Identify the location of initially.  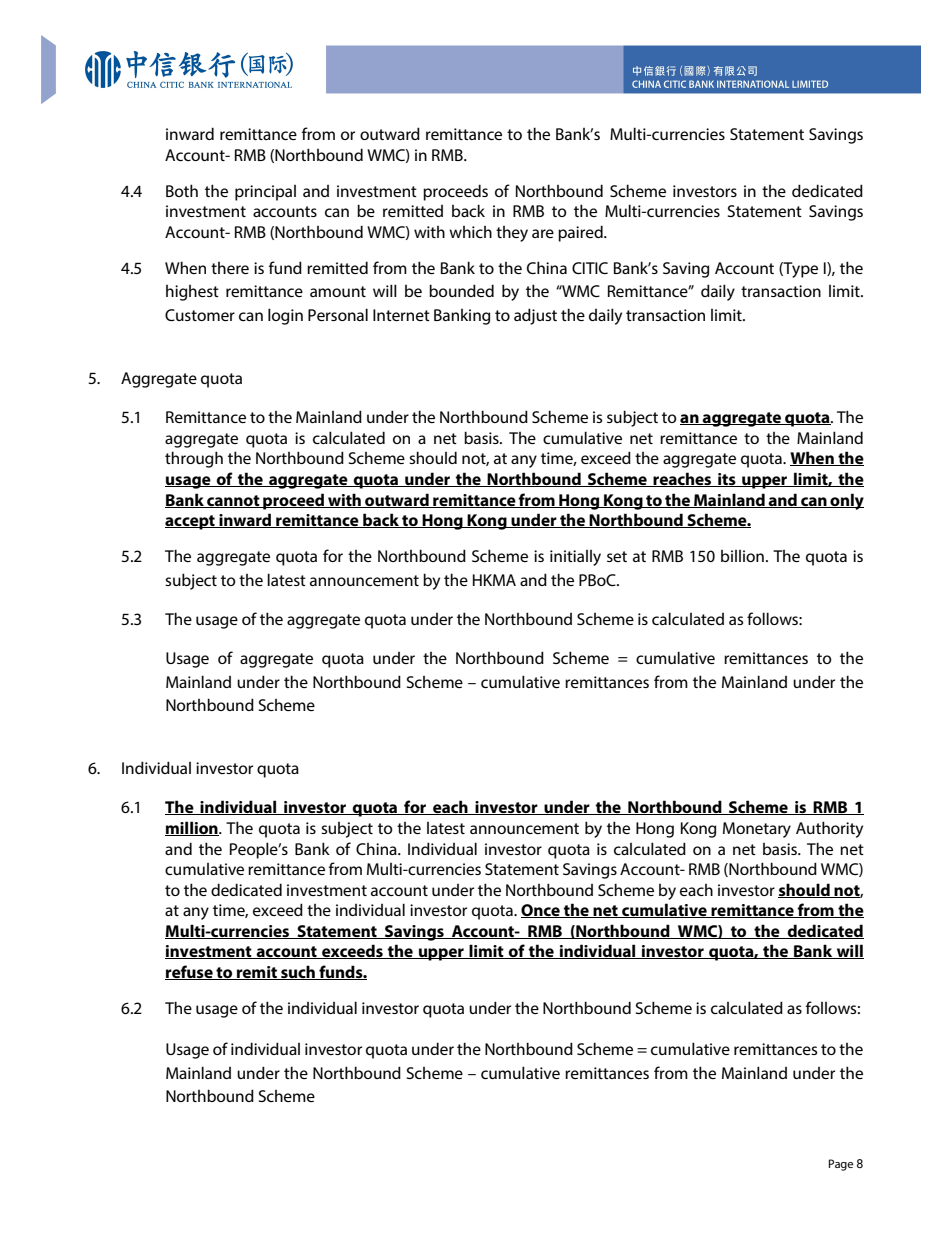
(575, 558).
